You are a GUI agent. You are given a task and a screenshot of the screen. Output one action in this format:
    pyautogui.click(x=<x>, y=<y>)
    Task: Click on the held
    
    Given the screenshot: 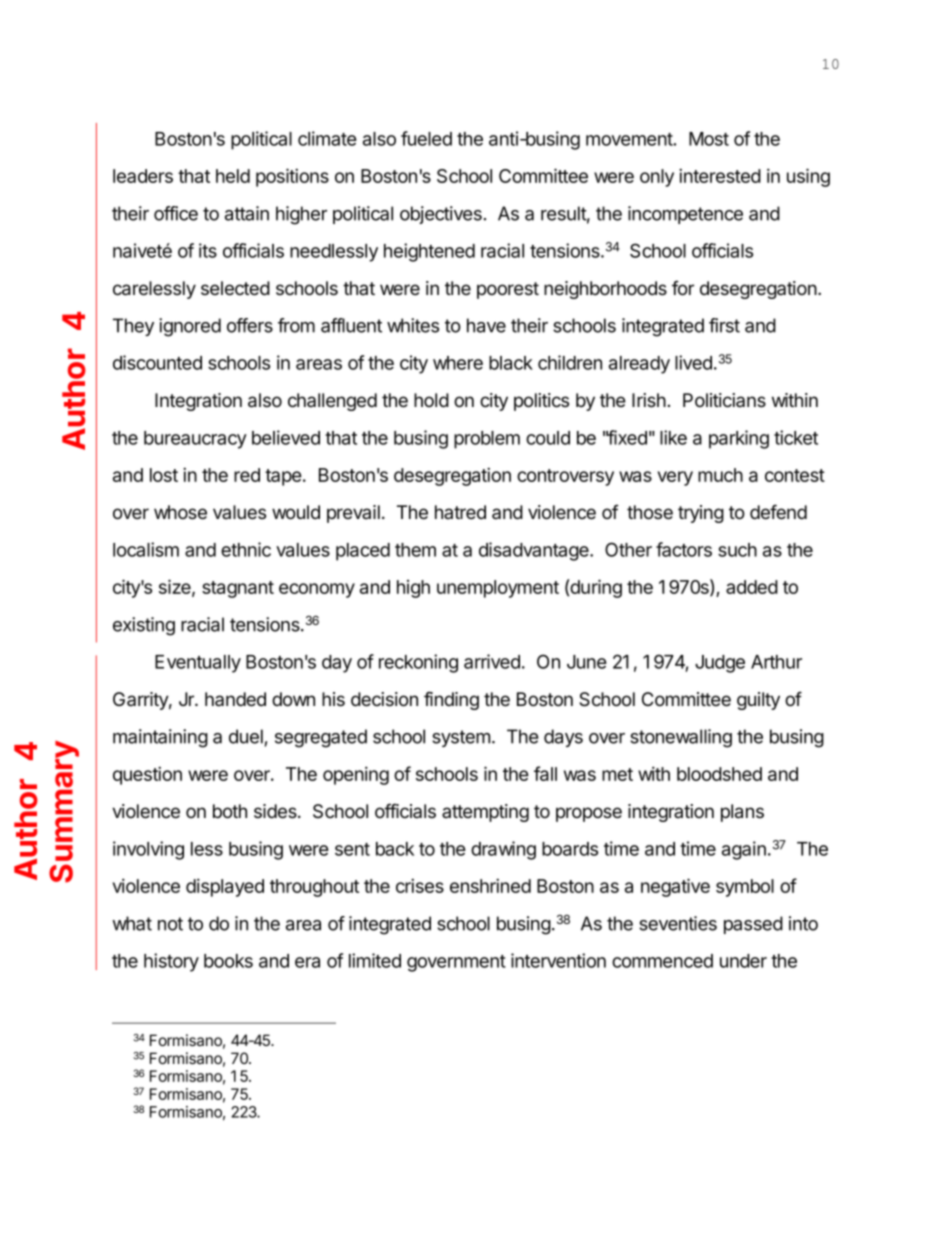 What is the action you would take?
    pyautogui.click(x=233, y=176)
